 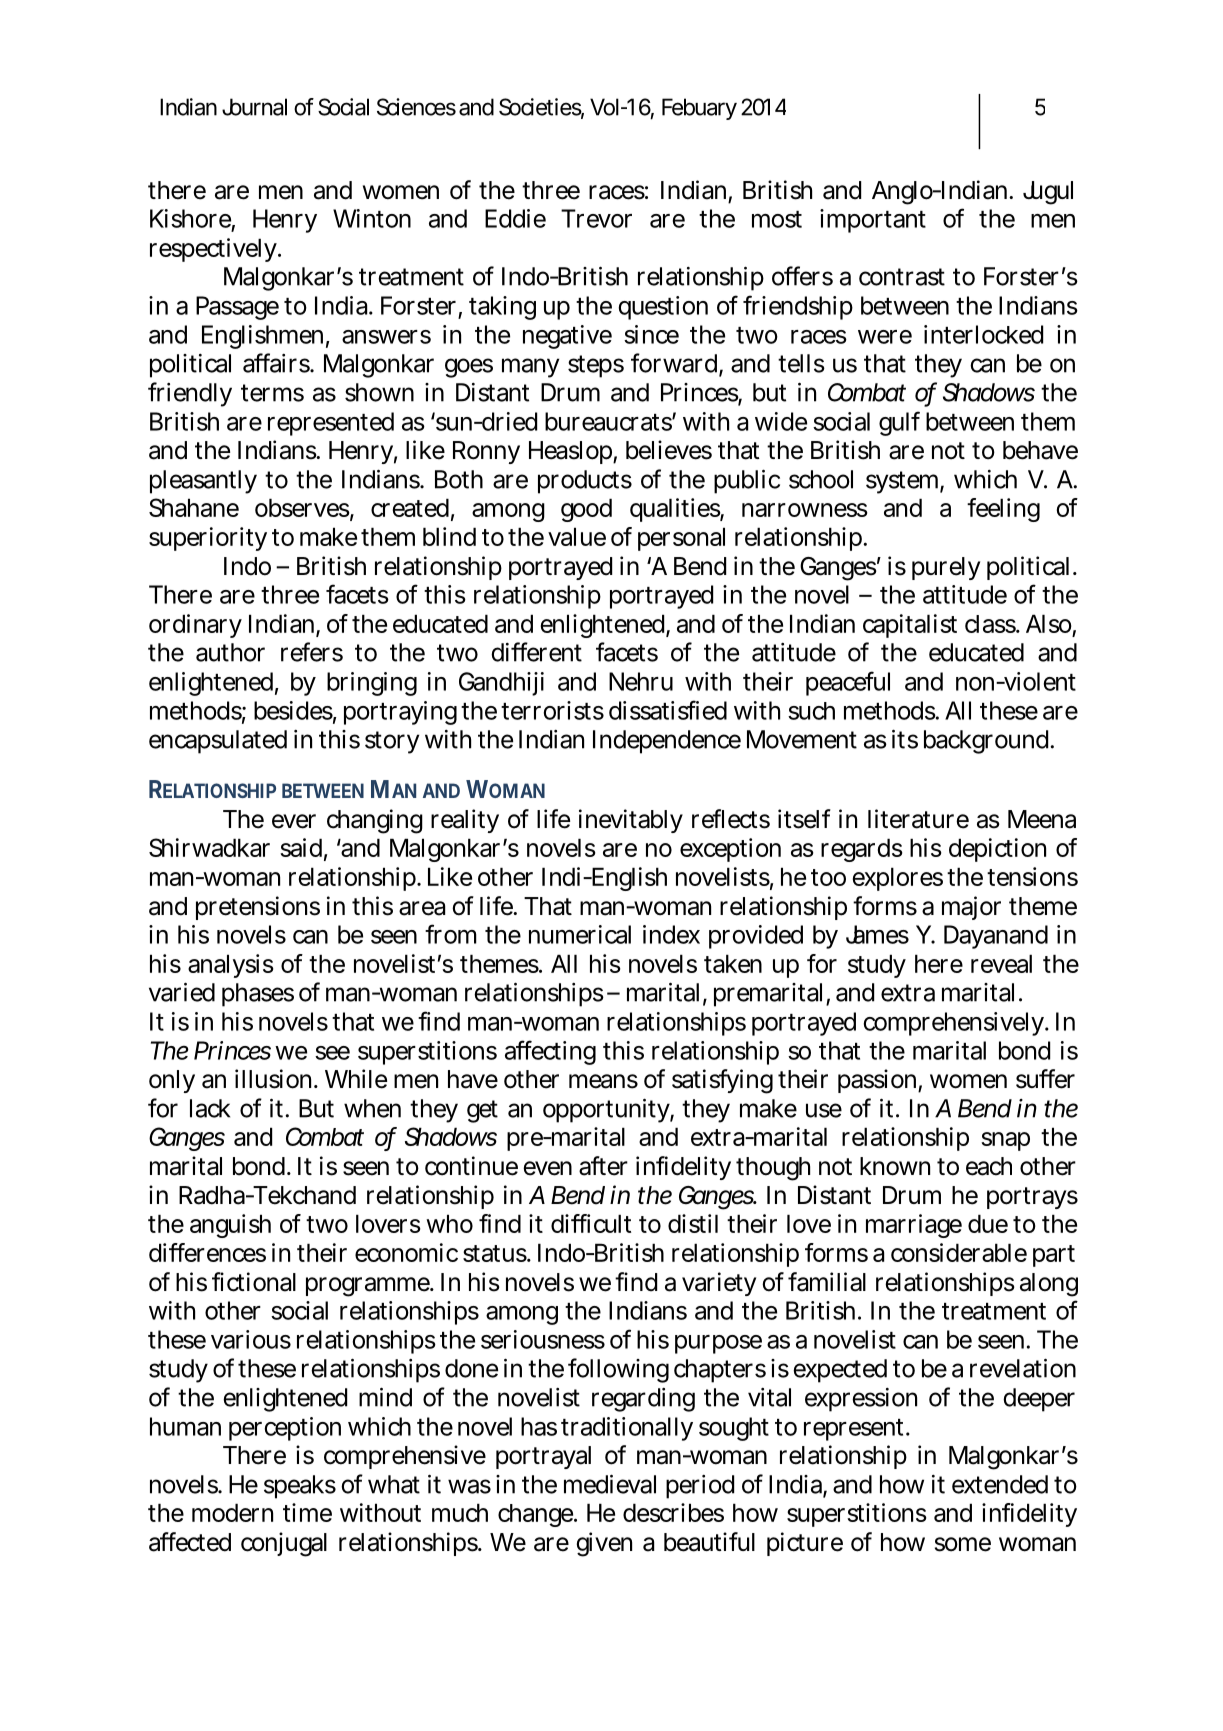 I want to click on illusion, so click(x=273, y=1079).
